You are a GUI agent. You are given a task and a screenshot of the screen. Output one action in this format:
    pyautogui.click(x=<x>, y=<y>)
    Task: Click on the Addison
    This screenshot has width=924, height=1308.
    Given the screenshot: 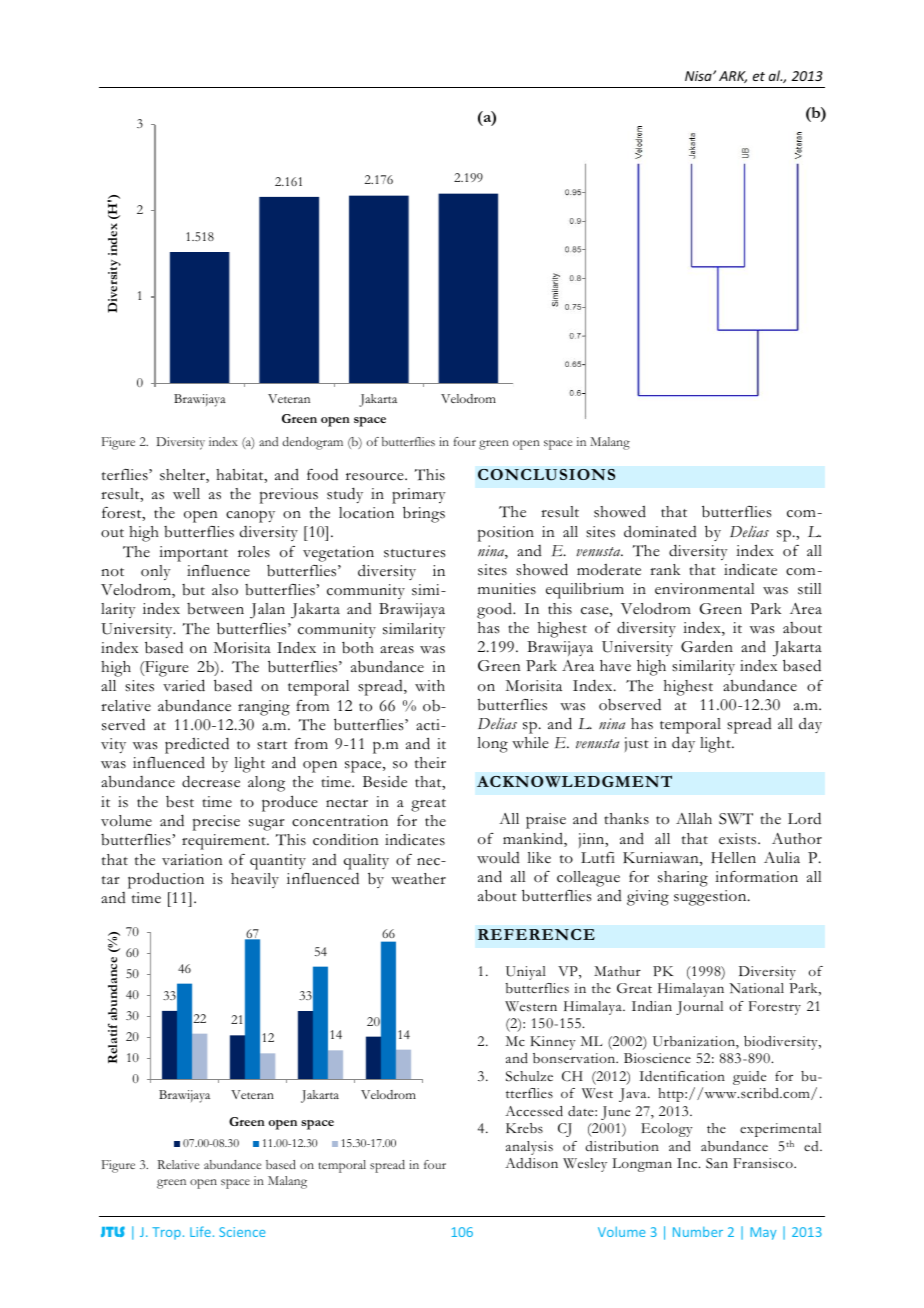 What is the action you would take?
    pyautogui.click(x=531, y=1163)
